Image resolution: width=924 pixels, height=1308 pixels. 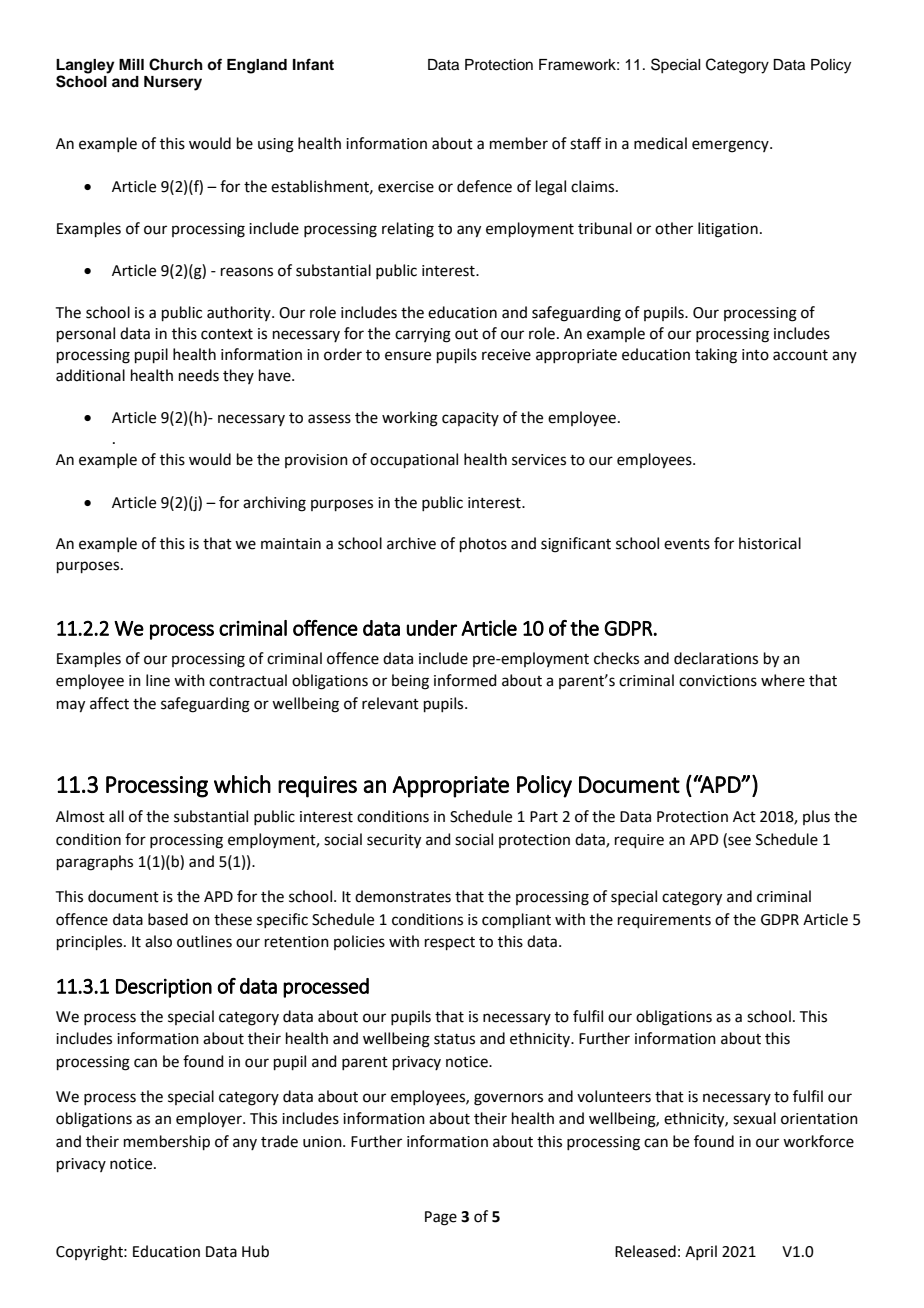 I want to click on Page, so click(x=441, y=1218).
